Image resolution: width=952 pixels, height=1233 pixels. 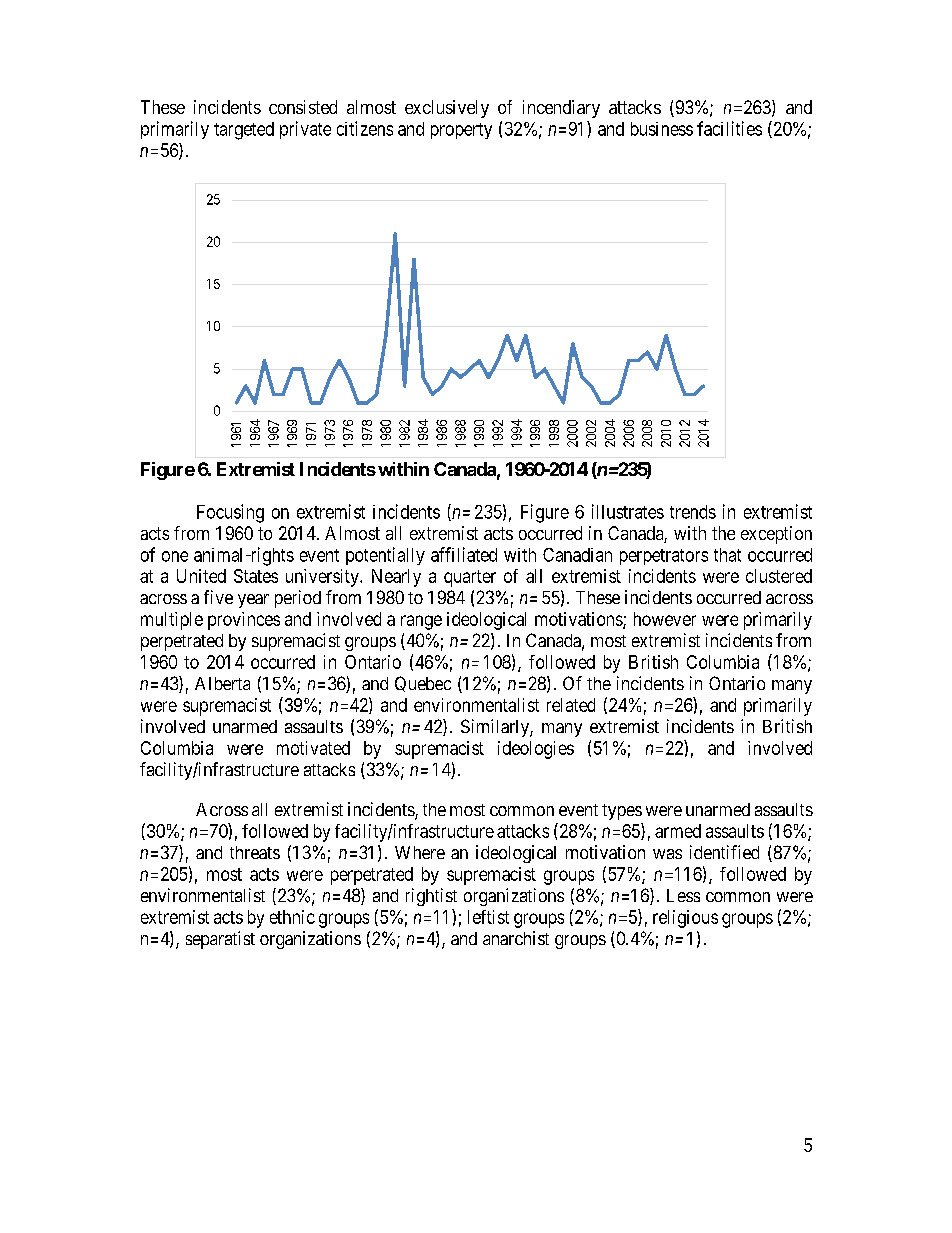 I want to click on Alberta, so click(x=222, y=683).
